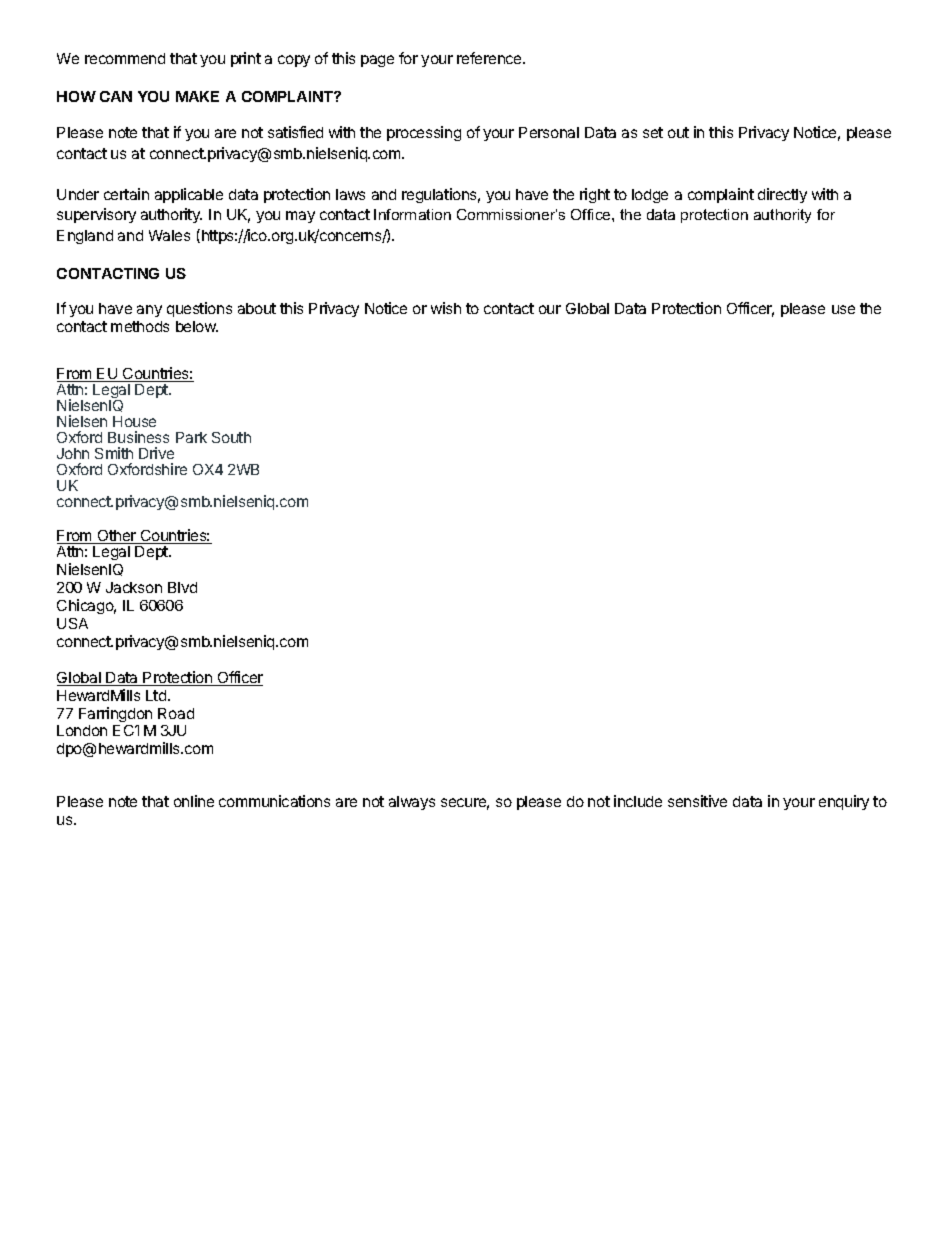 This screenshot has width=952, height=1233. Describe the element at coordinates (490, 58) in the screenshot. I see `reference` at that location.
